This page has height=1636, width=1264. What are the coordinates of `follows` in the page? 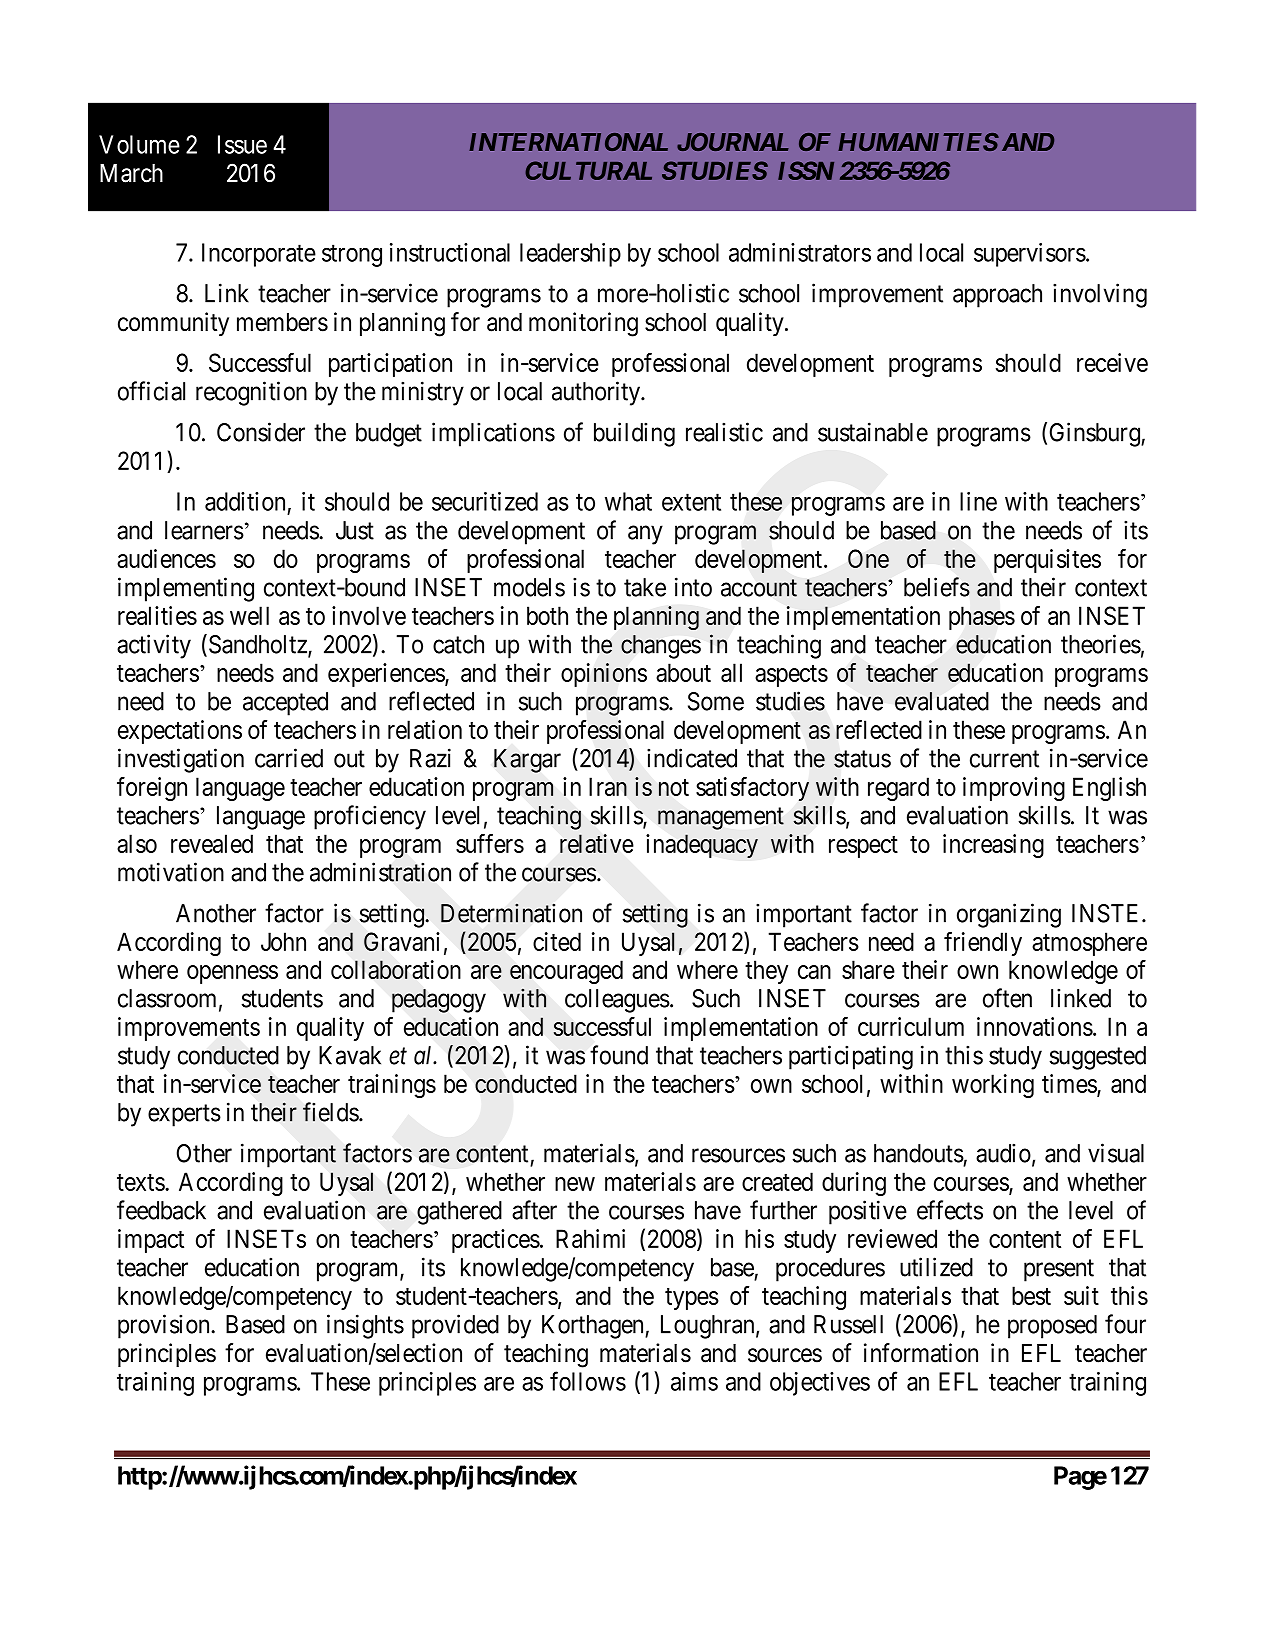 It's located at (588, 1381).
